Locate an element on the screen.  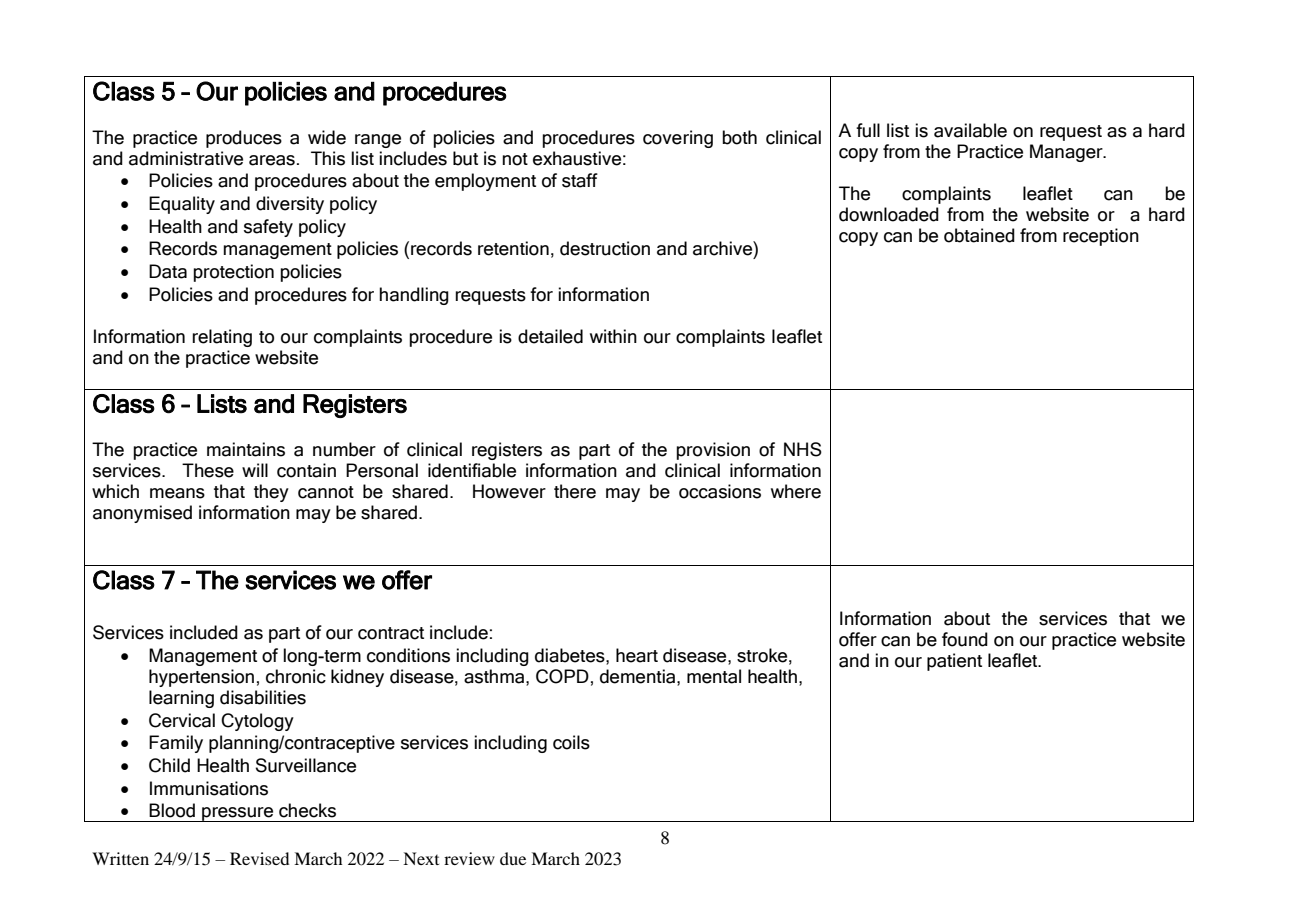
they is located at coordinates (271, 493).
